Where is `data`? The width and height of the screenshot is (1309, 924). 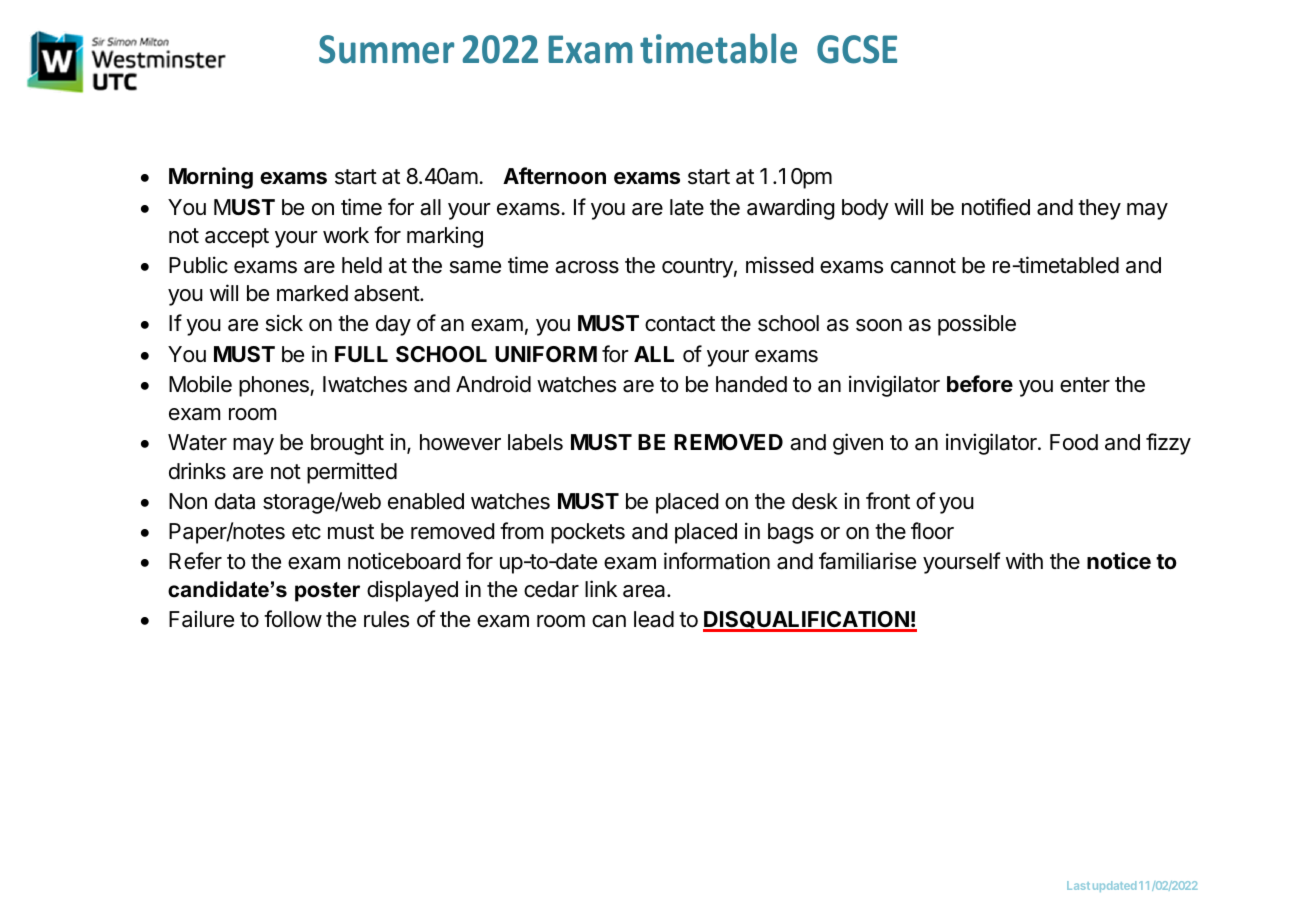
data is located at coordinates (235, 501).
